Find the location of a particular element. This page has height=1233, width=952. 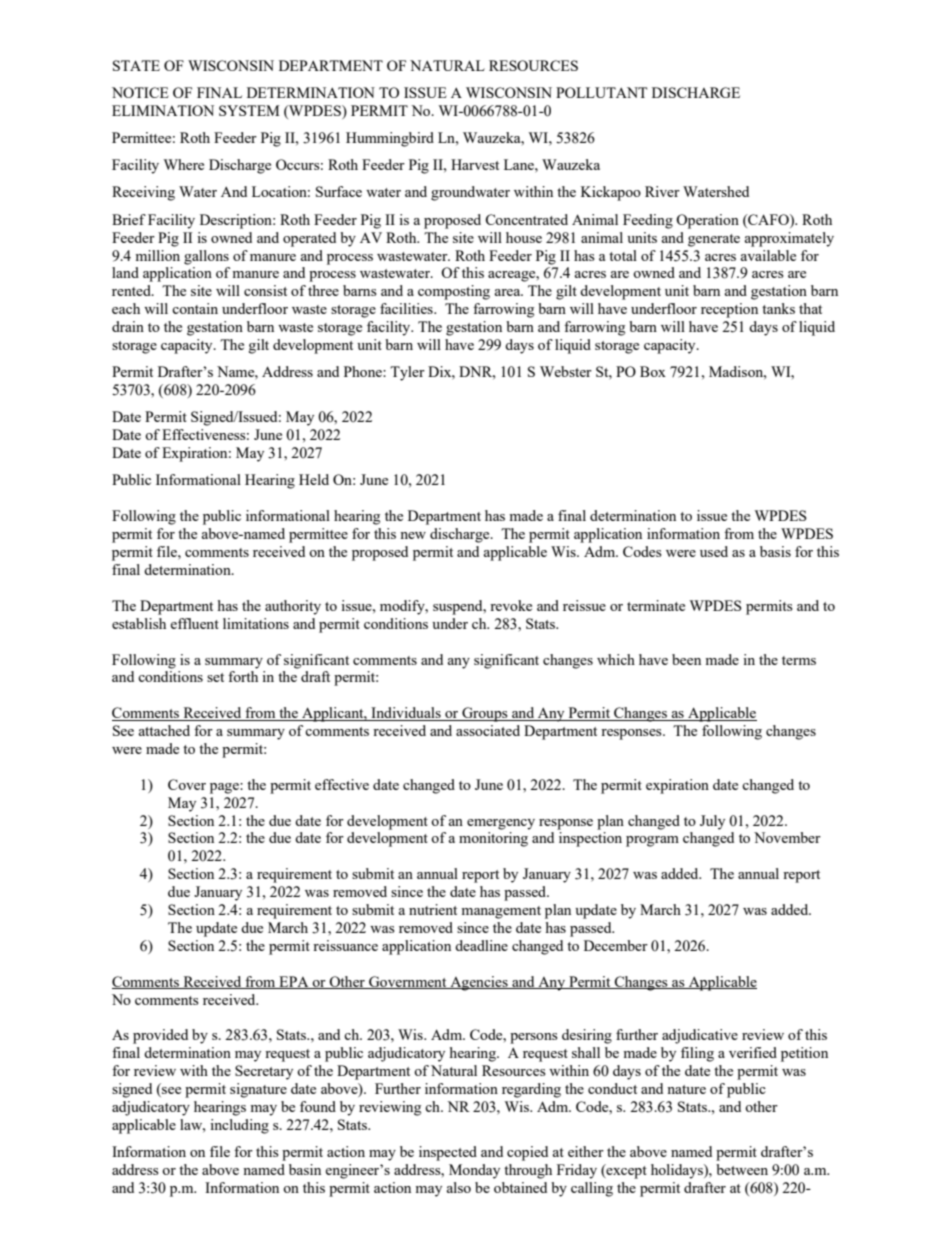

inspected is located at coordinates (448, 1153).
